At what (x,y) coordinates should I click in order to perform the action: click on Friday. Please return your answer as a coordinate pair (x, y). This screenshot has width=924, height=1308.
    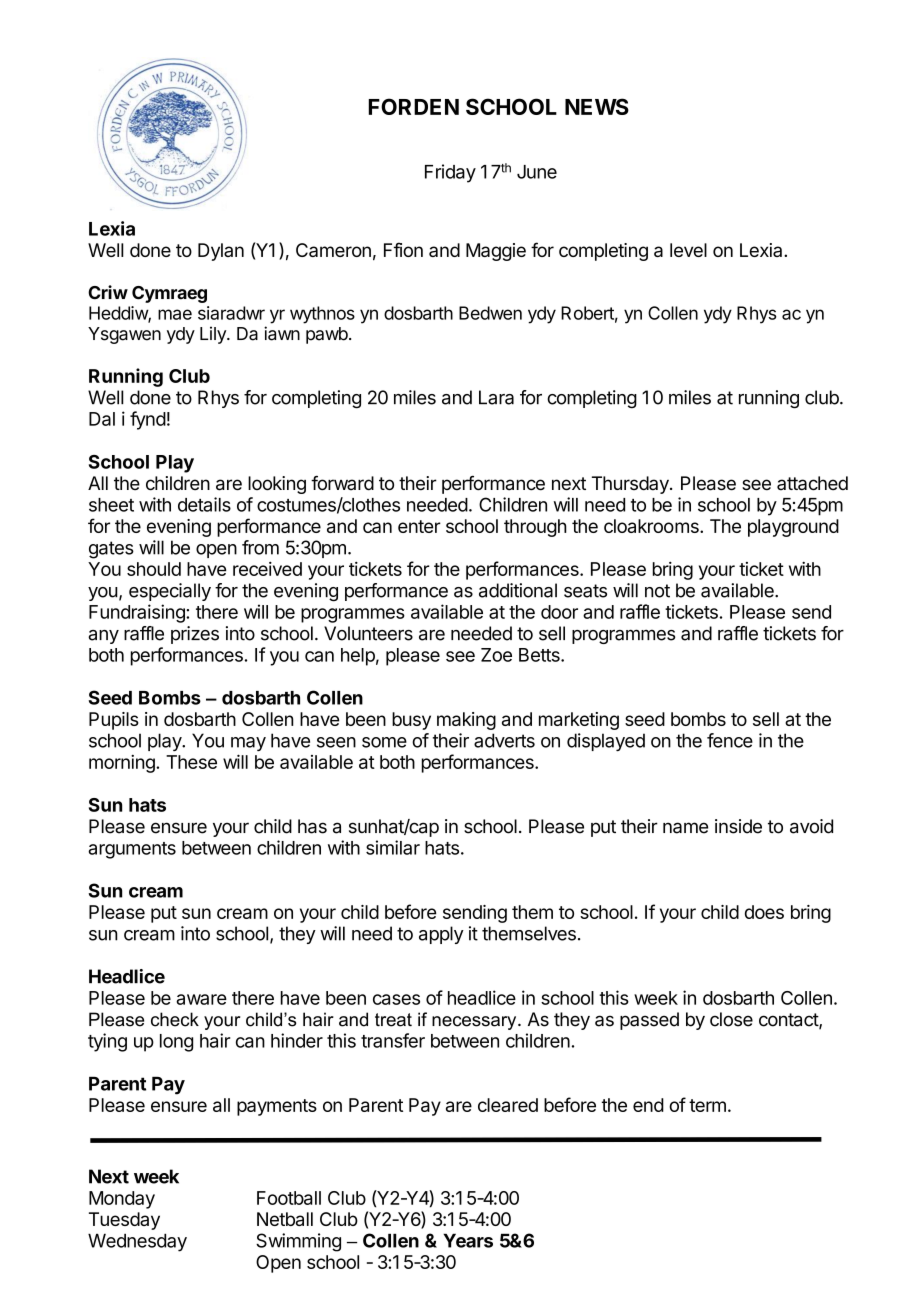
    Looking at the image, I should click on (450, 173).
